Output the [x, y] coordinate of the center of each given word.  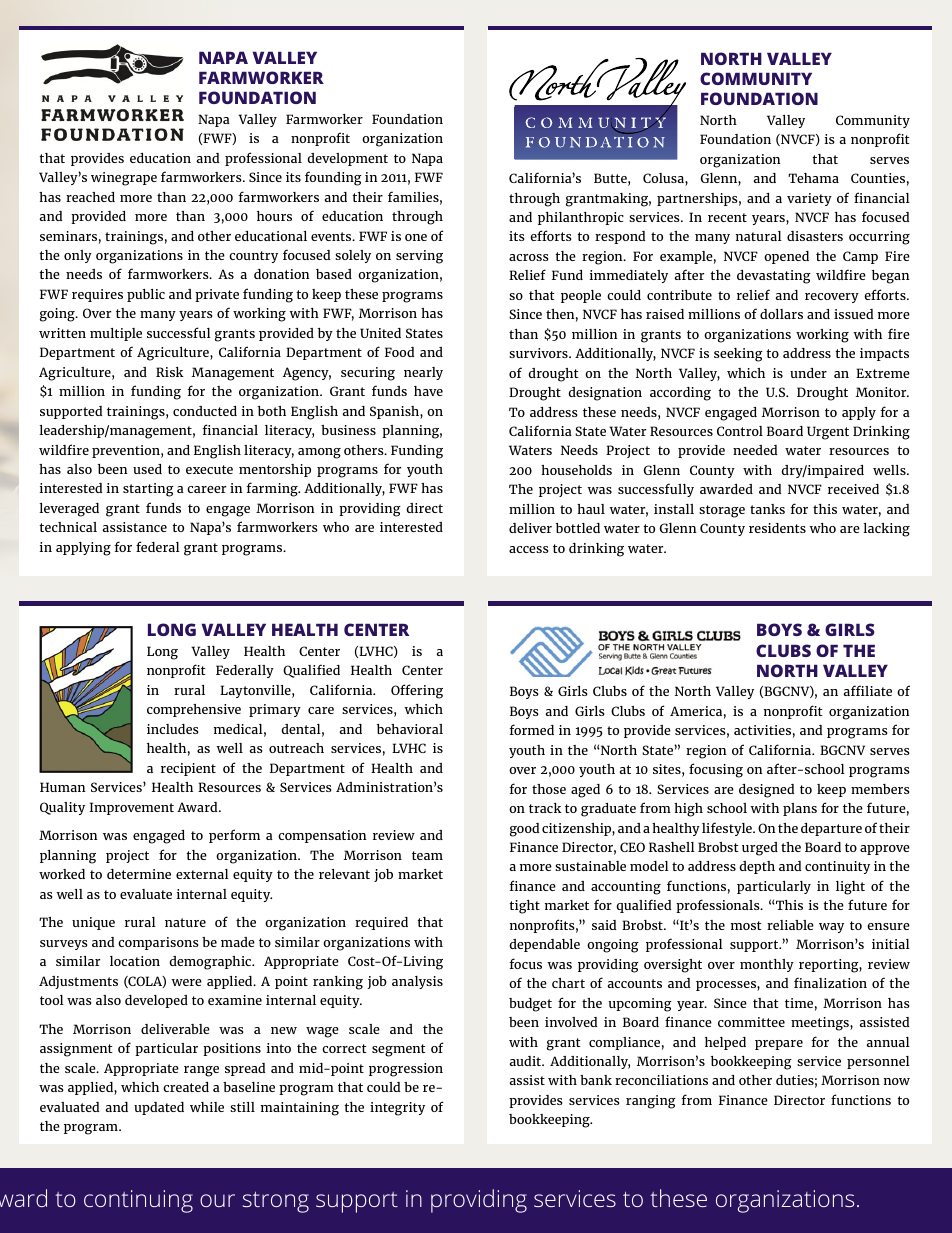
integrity [397, 1109]
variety [809, 199]
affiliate [868, 690]
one [416, 237]
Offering [417, 691]
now [897, 1081]
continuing [138, 1201]
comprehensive [194, 710]
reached [90, 197]
